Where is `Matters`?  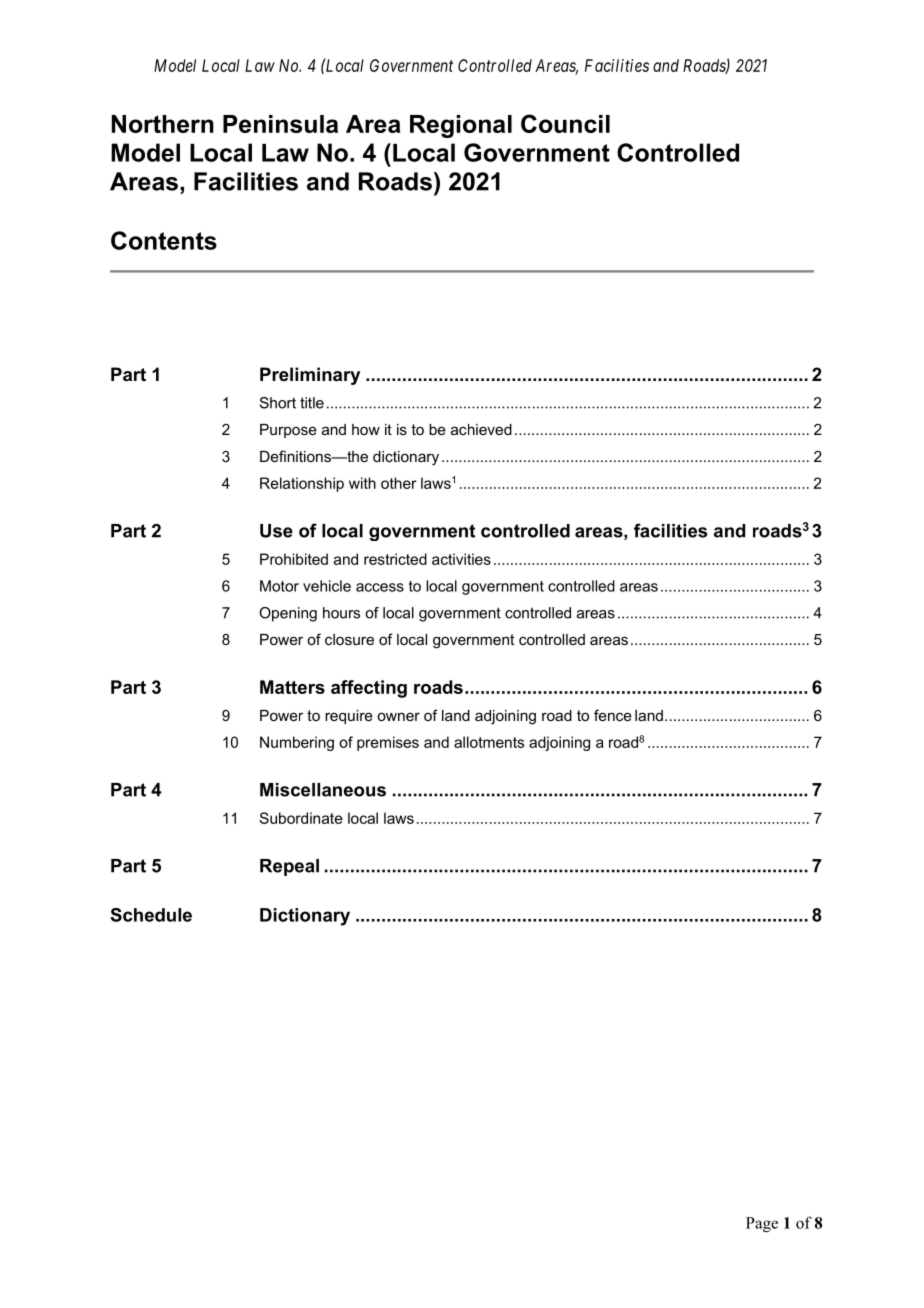
Matters is located at coordinates (292, 687).
